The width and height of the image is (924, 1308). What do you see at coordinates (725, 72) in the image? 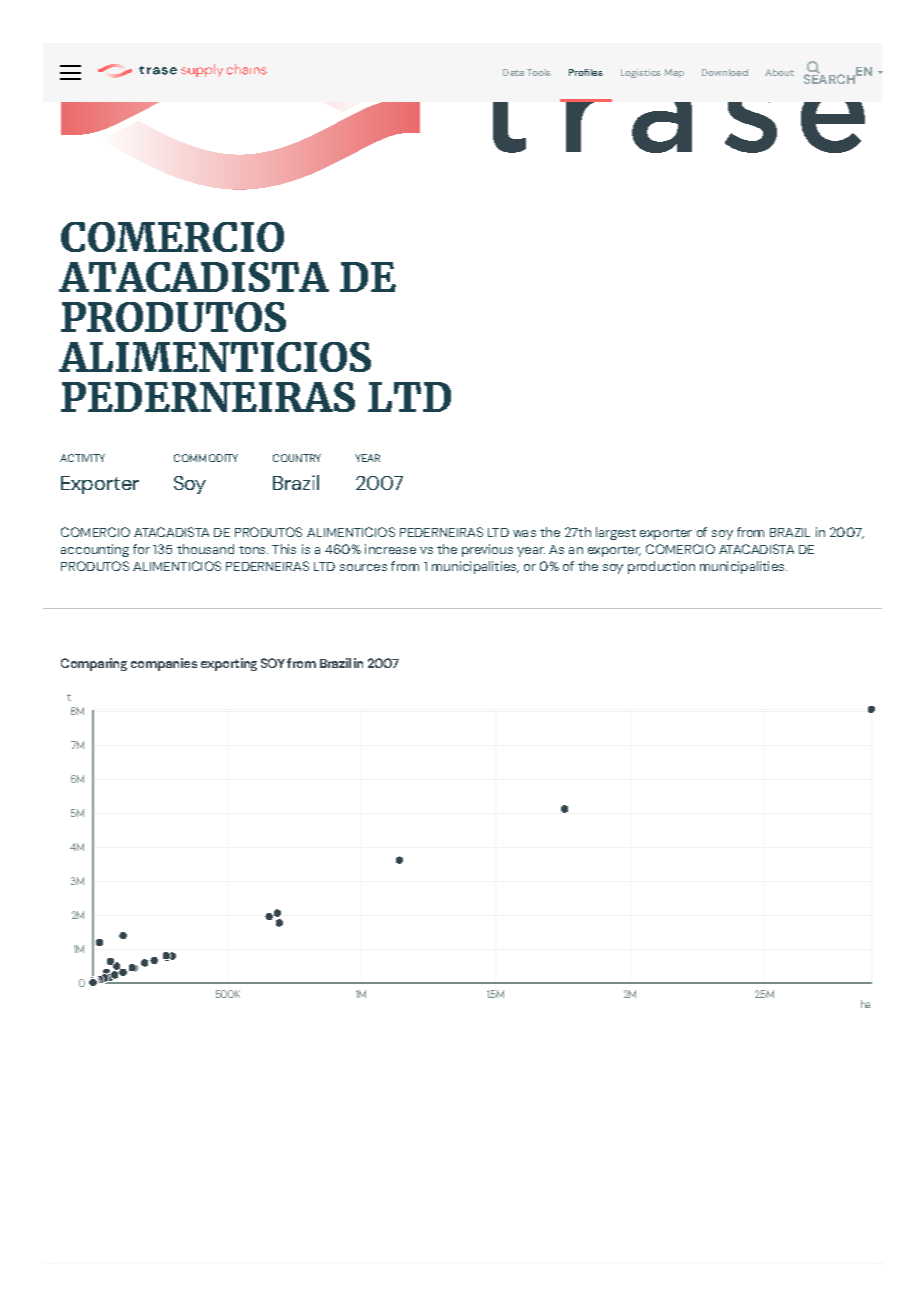
I see `Download` at bounding box center [725, 72].
